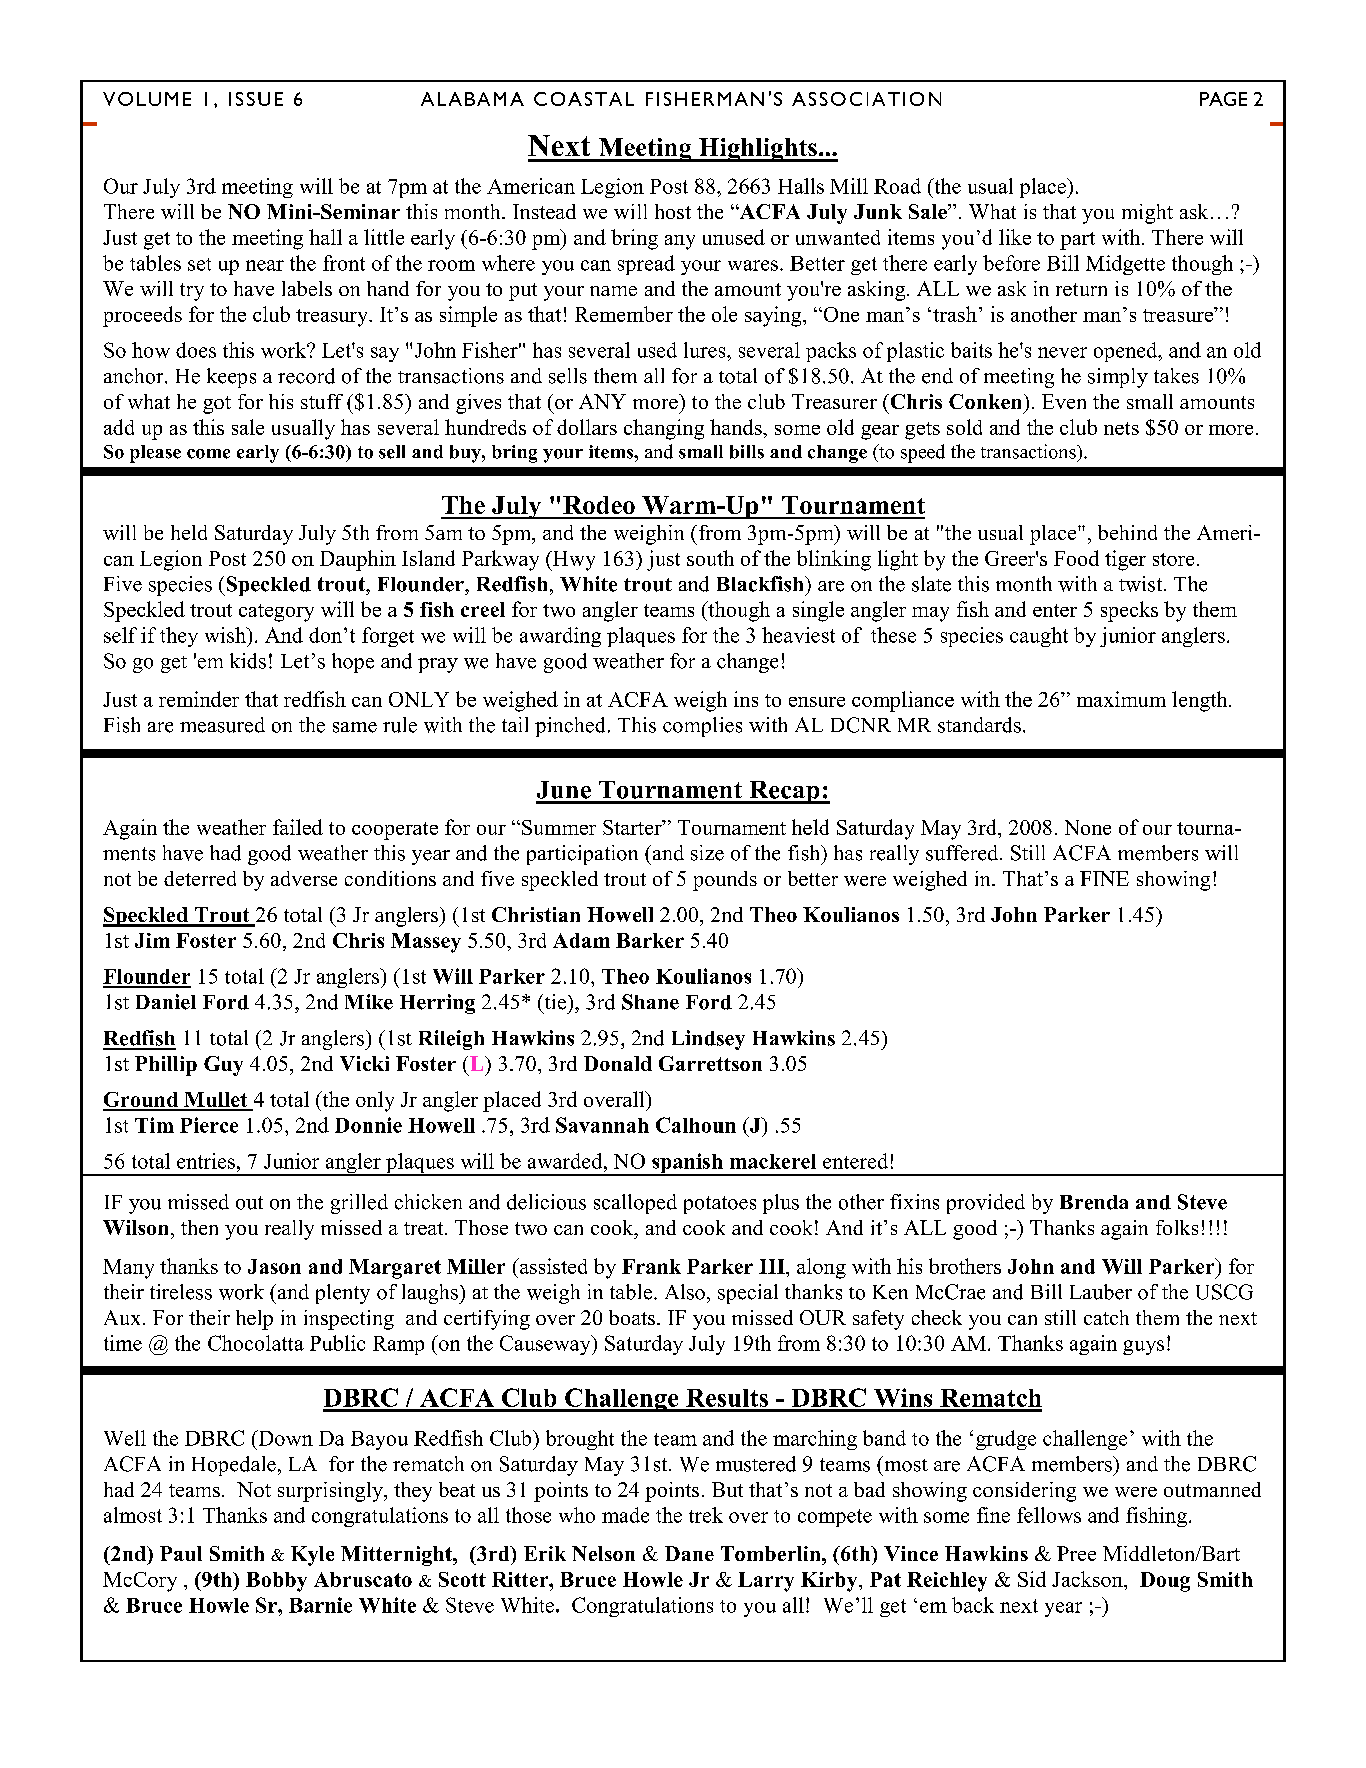 The image size is (1366, 1768). Describe the element at coordinates (222, 725) in the screenshot. I see `measured` at that location.
